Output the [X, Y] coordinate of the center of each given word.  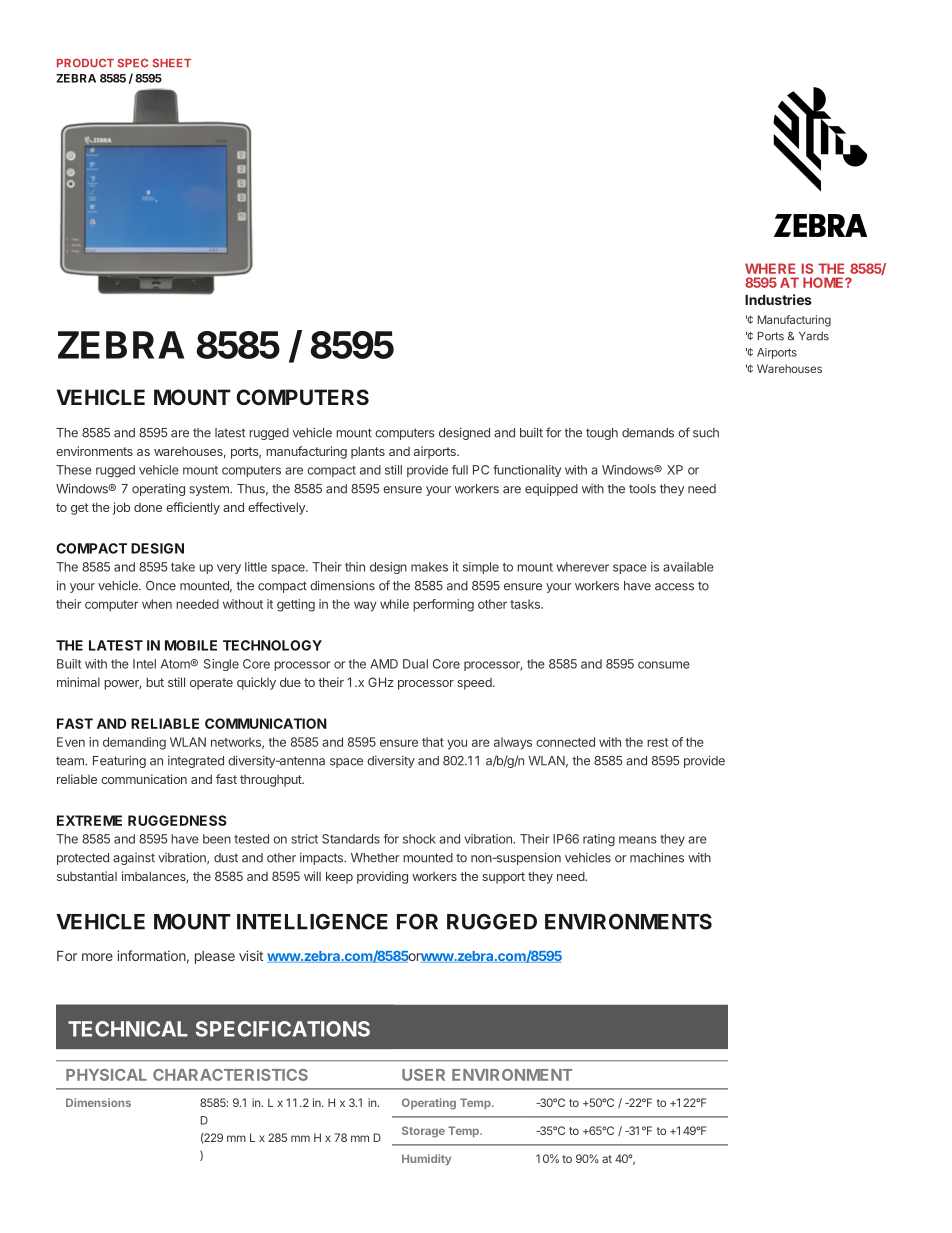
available [688, 567]
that [433, 742]
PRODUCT [85, 63]
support [503, 878]
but [155, 682]
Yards [814, 336]
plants [368, 452]
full [460, 470]
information [151, 955]
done [148, 507]
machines [657, 857]
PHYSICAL [106, 1075]
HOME [824, 282]
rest [658, 742]
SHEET [172, 63]
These [74, 470]
